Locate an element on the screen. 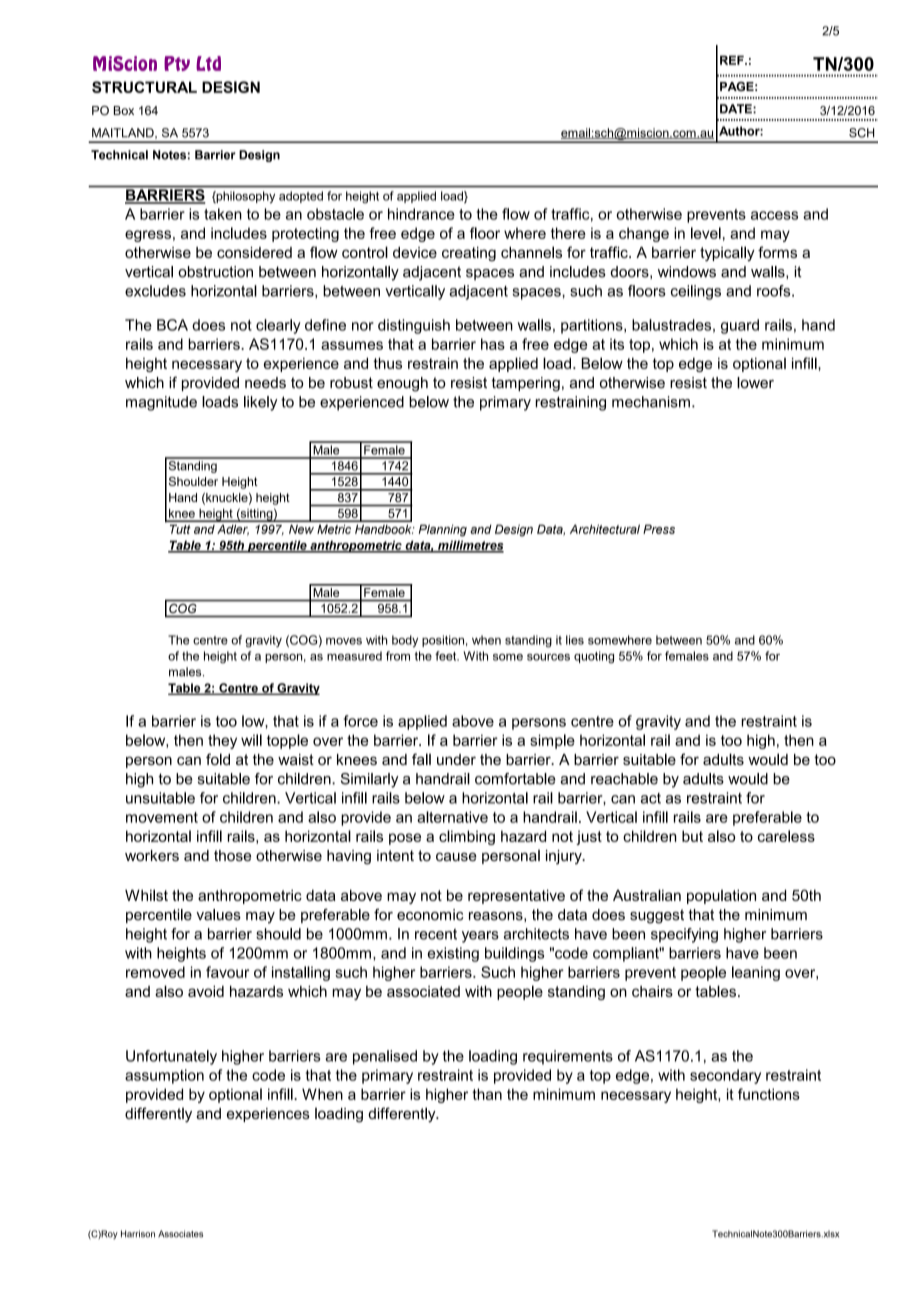  Associates is located at coordinates (180, 1234).
